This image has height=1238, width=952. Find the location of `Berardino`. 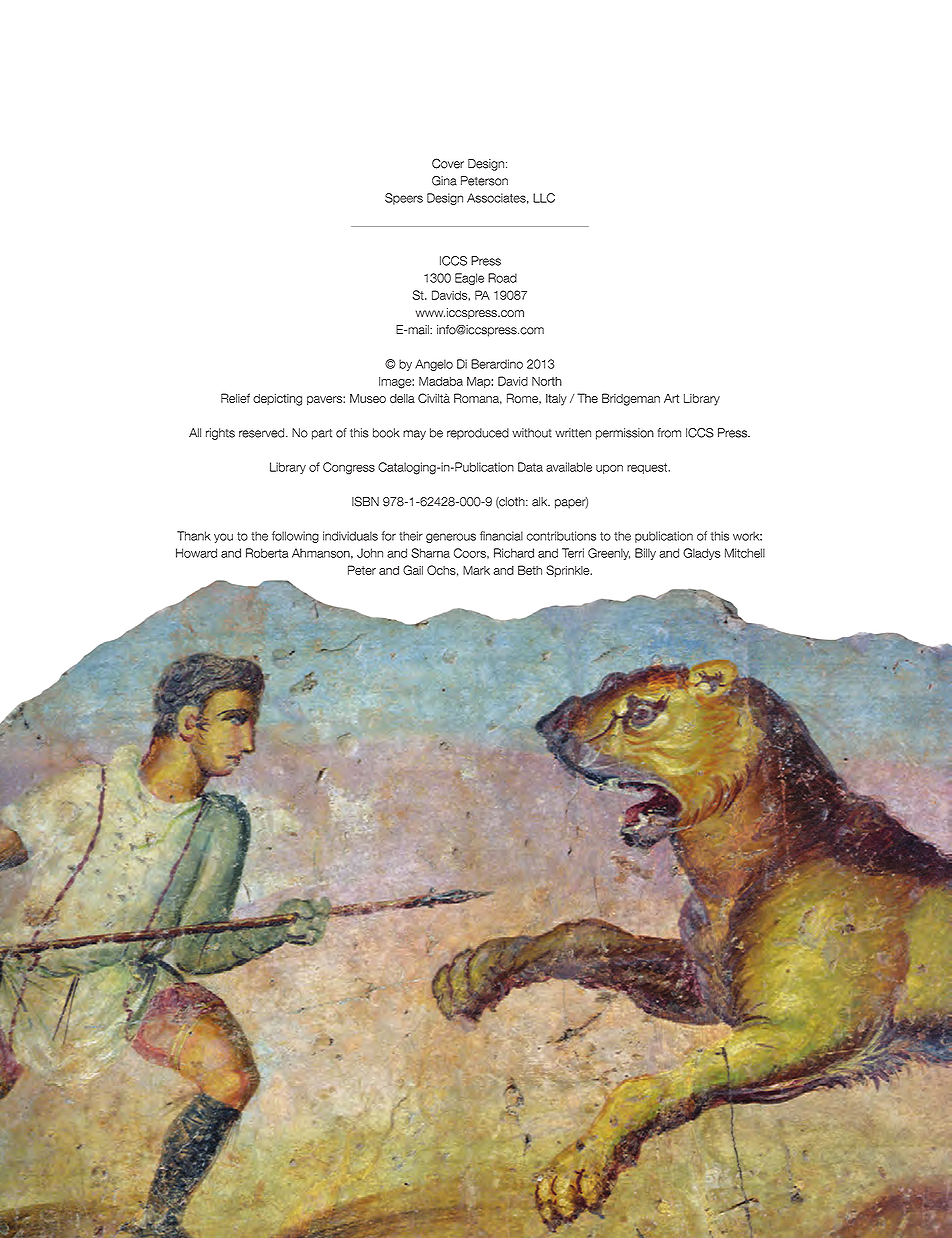

Berardino is located at coordinates (497, 364).
